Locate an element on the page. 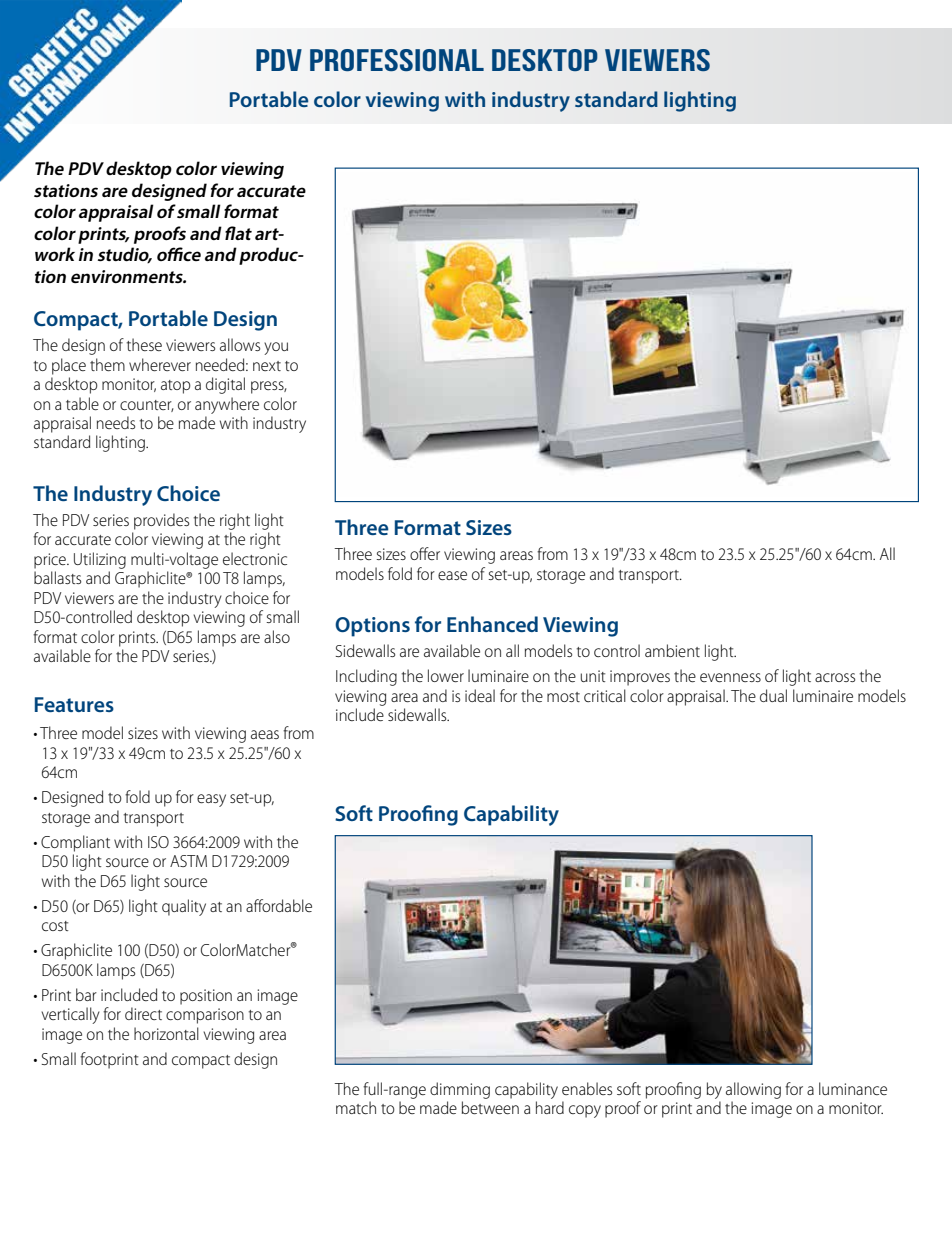  next is located at coordinates (267, 366).
